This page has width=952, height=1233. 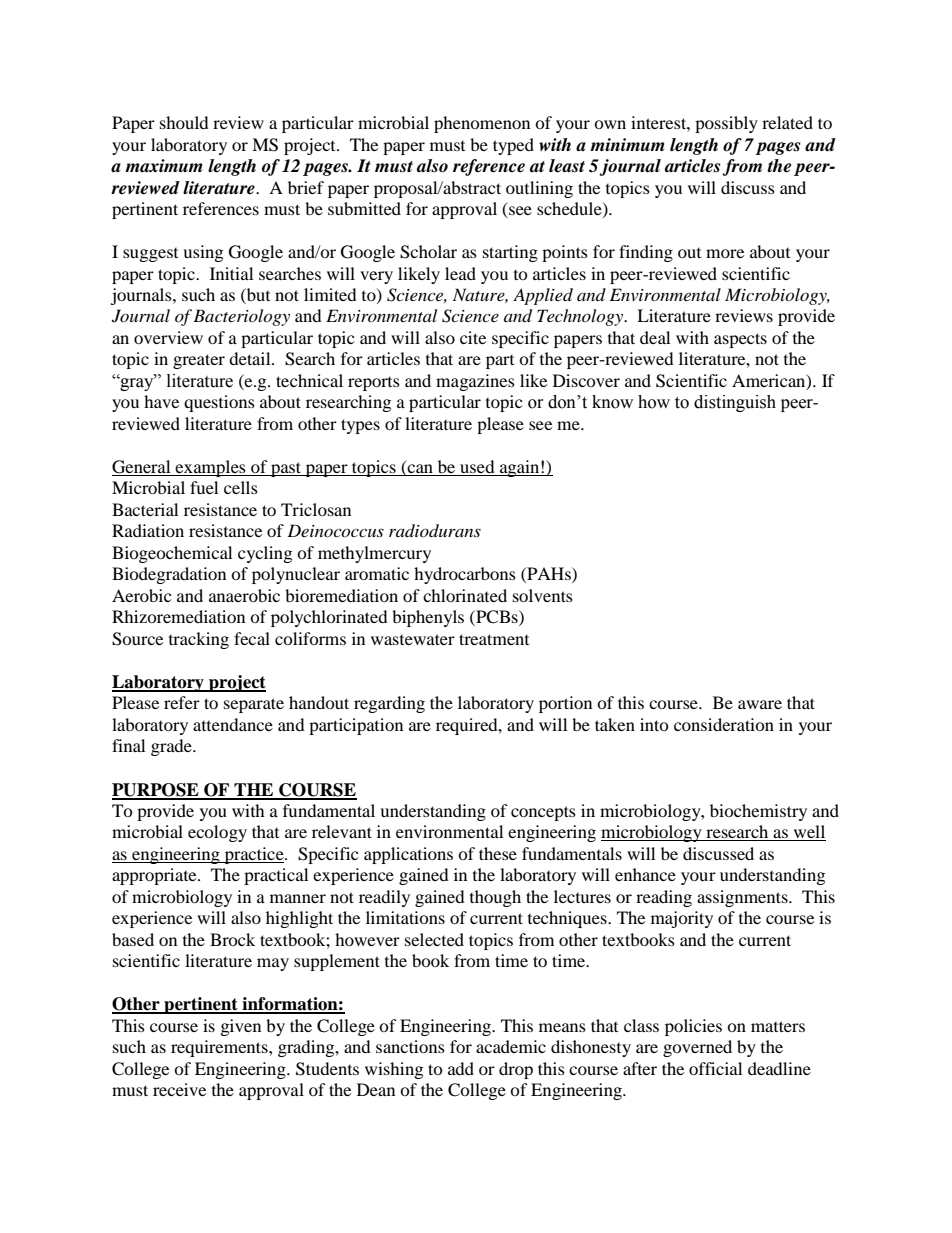 What do you see at coordinates (726, 124) in the page?
I see `possibly` at bounding box center [726, 124].
